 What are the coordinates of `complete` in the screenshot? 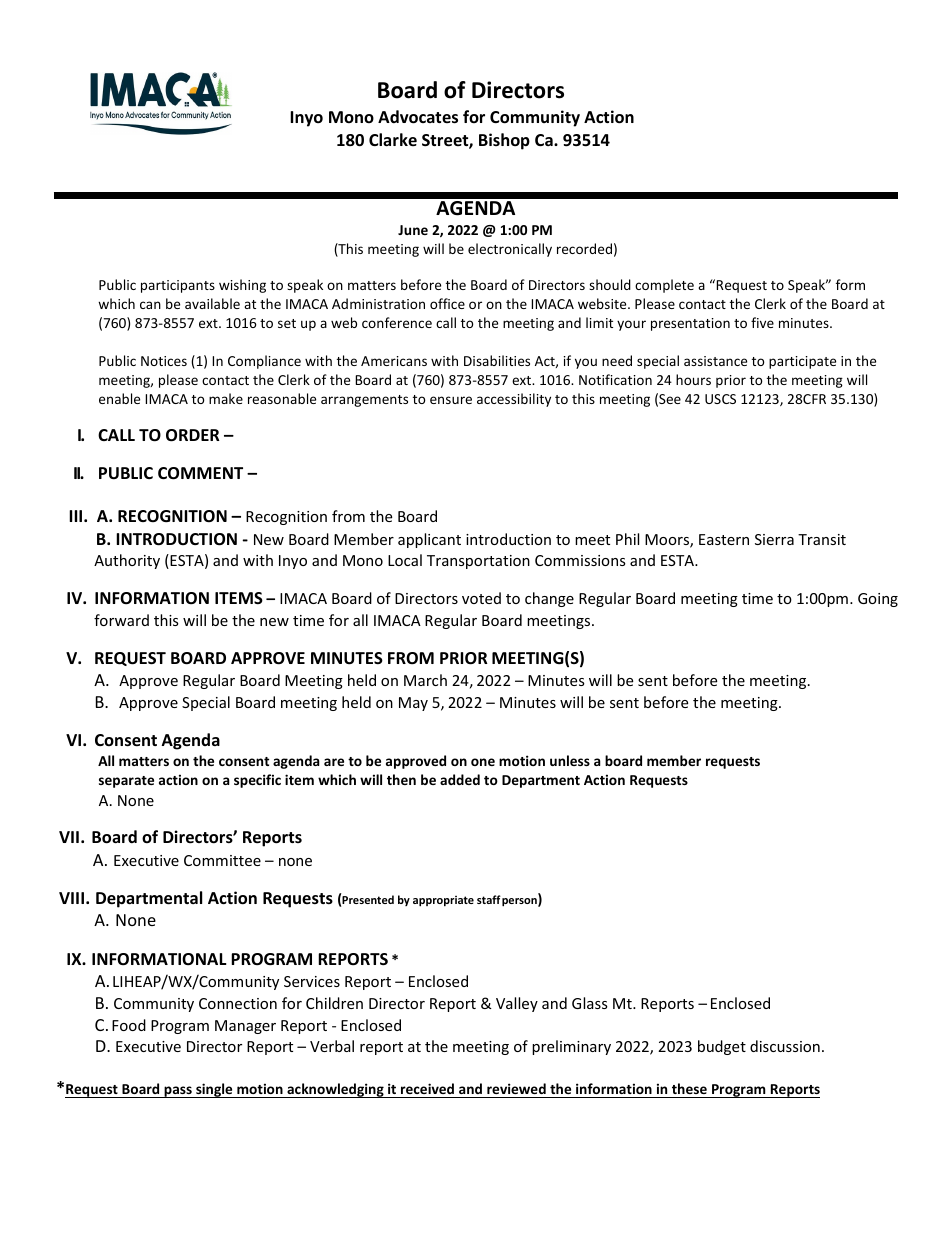 It's located at (664, 286).
